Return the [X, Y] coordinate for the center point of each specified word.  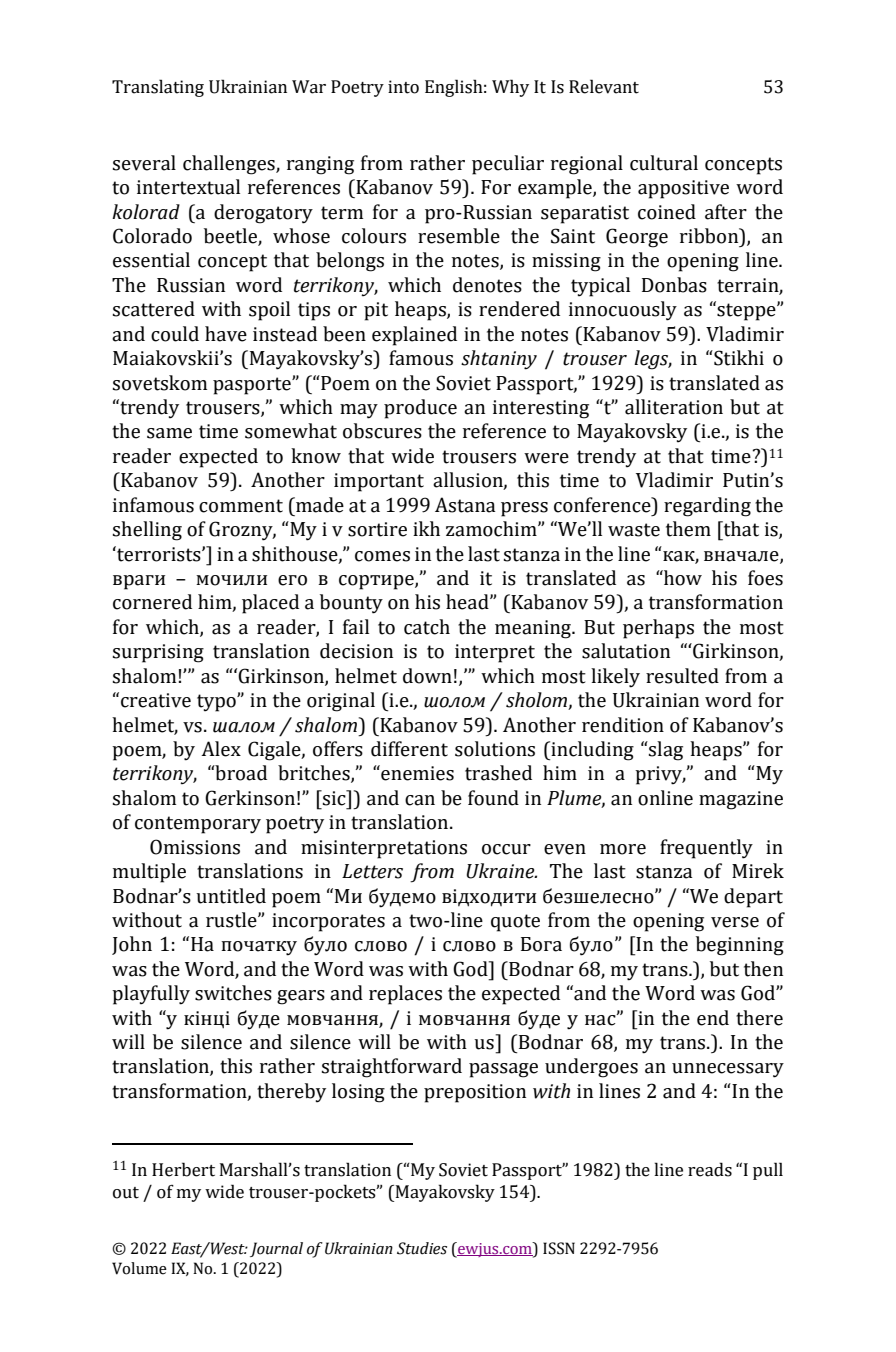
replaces [405, 995]
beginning [740, 946]
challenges [230, 165]
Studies [422, 1248]
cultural [664, 163]
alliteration [674, 407]
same [169, 433]
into [403, 87]
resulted [682, 676]
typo [217, 703]
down [427, 676]
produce [420, 409]
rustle [232, 920]
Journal [276, 1249]
